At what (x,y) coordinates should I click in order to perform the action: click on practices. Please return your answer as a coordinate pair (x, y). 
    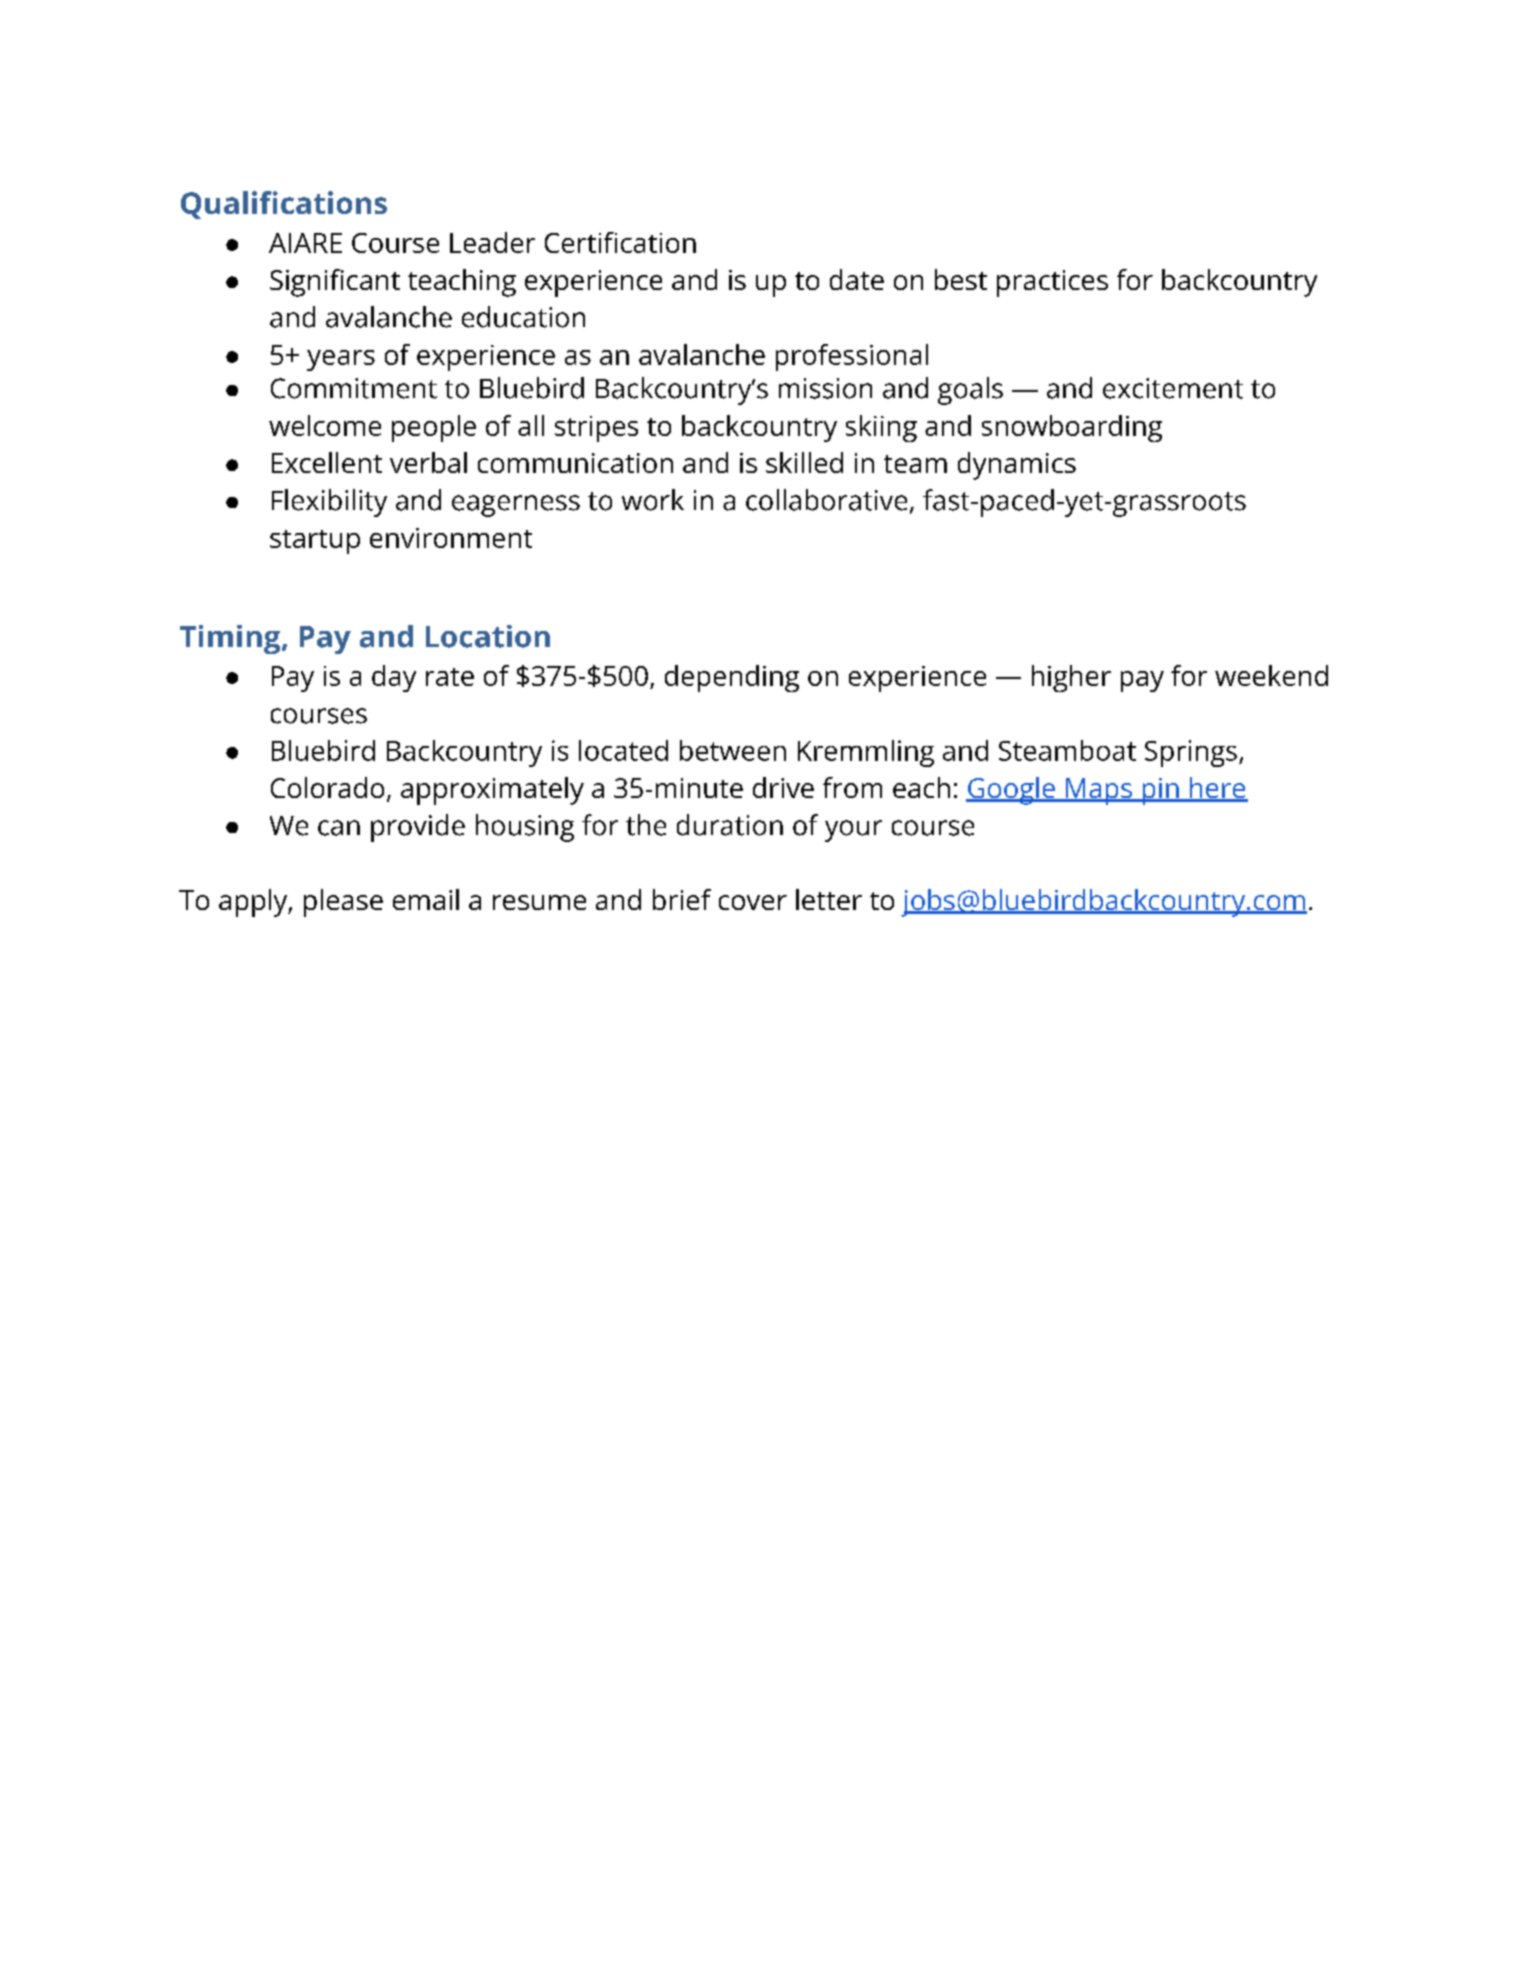
    Looking at the image, I should click on (1052, 283).
